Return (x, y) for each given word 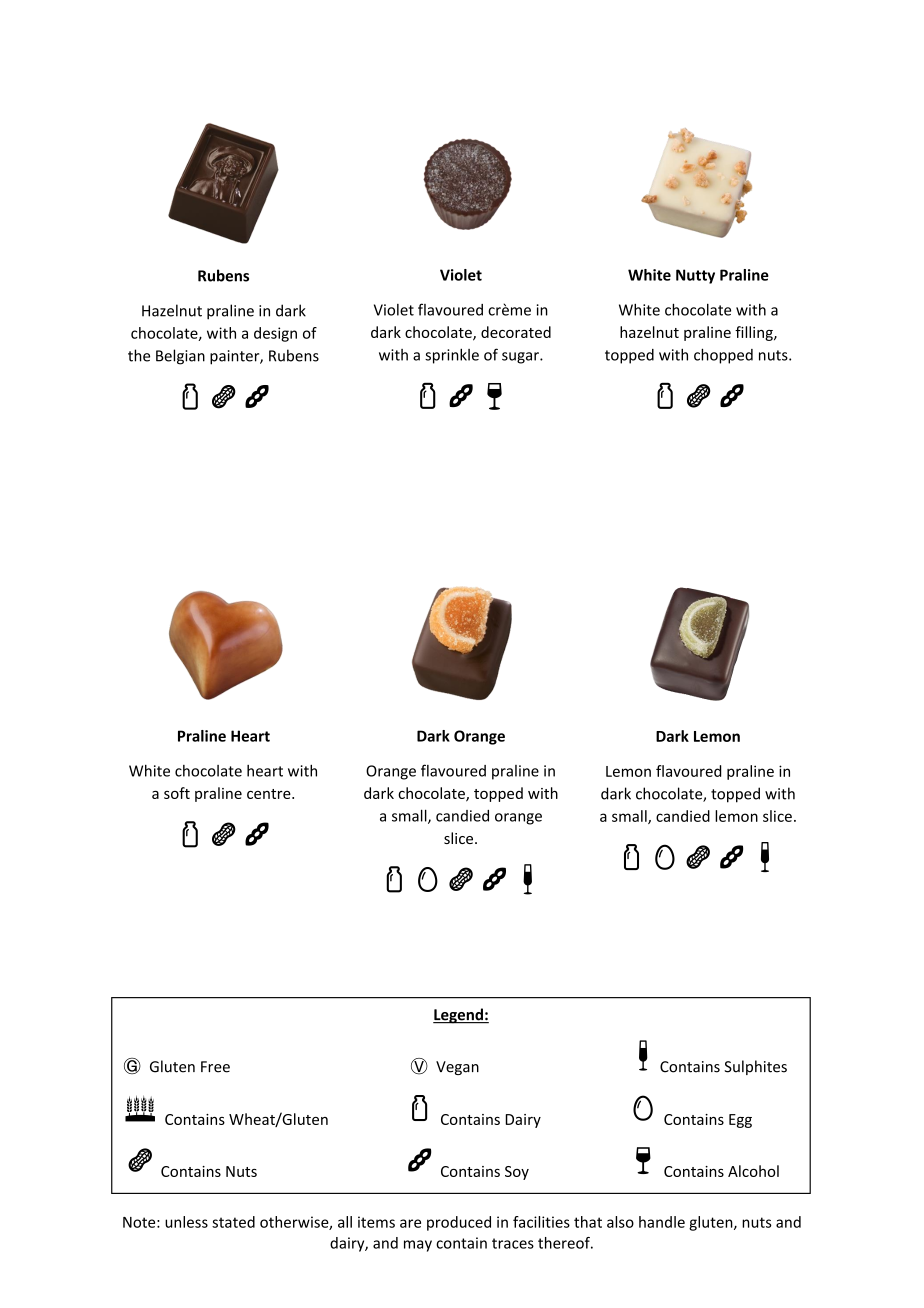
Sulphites (755, 1067)
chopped (723, 356)
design (275, 334)
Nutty (695, 276)
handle (662, 1222)
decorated (516, 332)
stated (233, 1222)
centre (270, 794)
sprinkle (452, 356)
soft (177, 793)
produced (459, 1223)
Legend (459, 1016)
